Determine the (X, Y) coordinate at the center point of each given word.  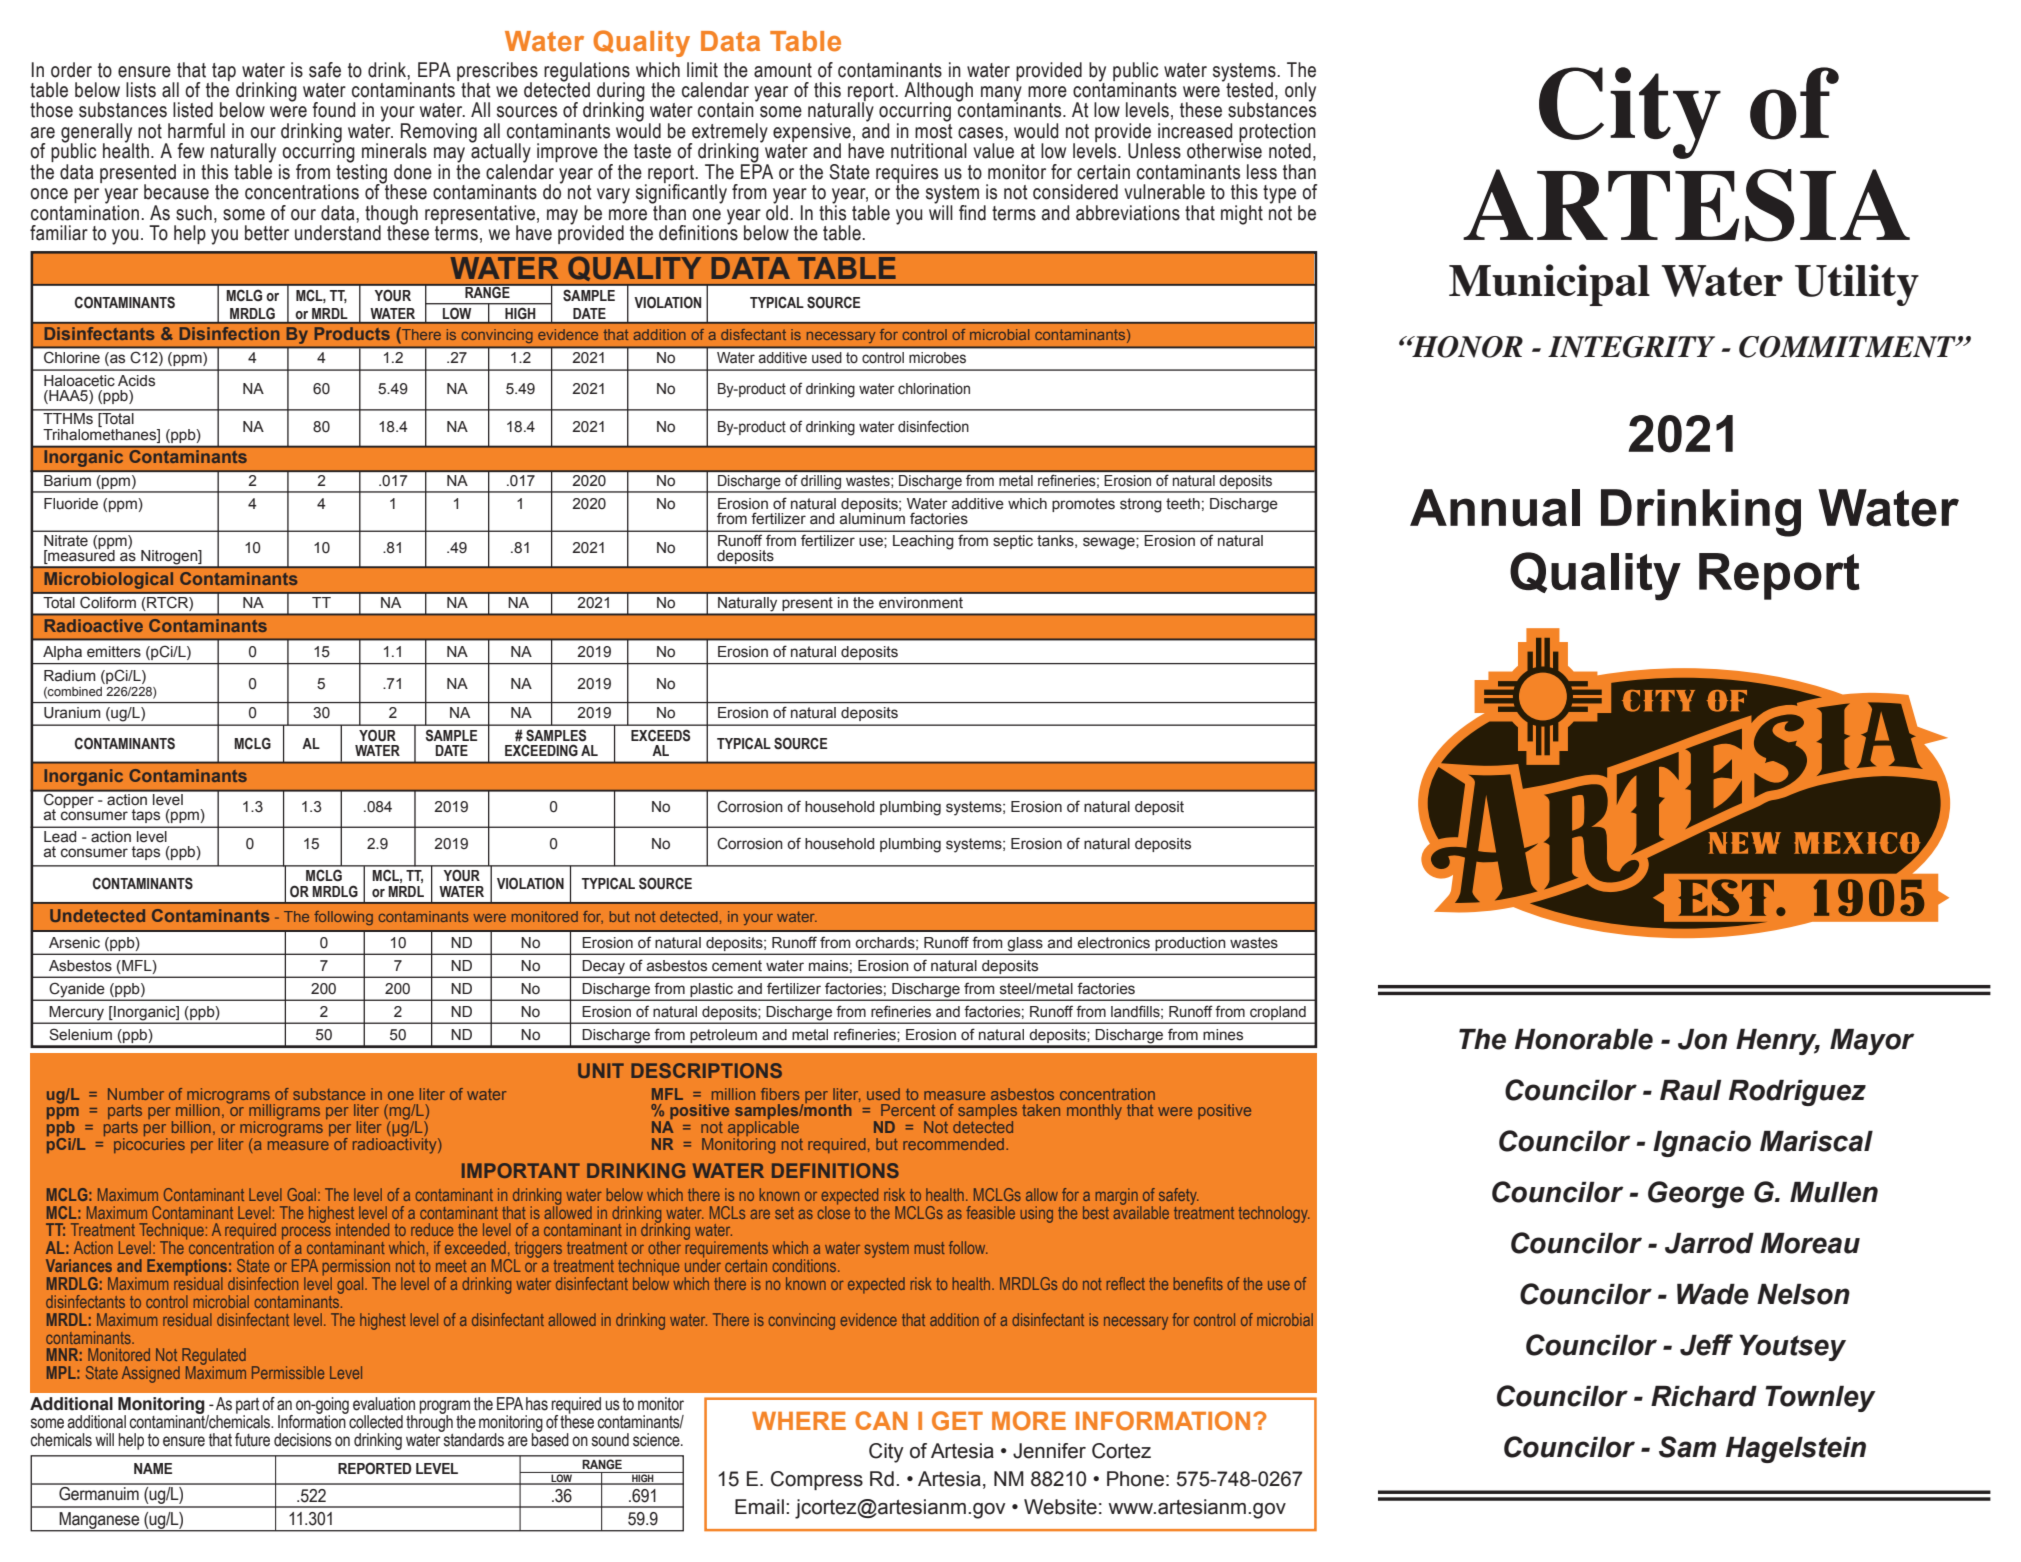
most (934, 130)
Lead (60, 836)
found (333, 110)
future (252, 1440)
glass (1025, 944)
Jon (1702, 1039)
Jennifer (1049, 1451)
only (1300, 92)
